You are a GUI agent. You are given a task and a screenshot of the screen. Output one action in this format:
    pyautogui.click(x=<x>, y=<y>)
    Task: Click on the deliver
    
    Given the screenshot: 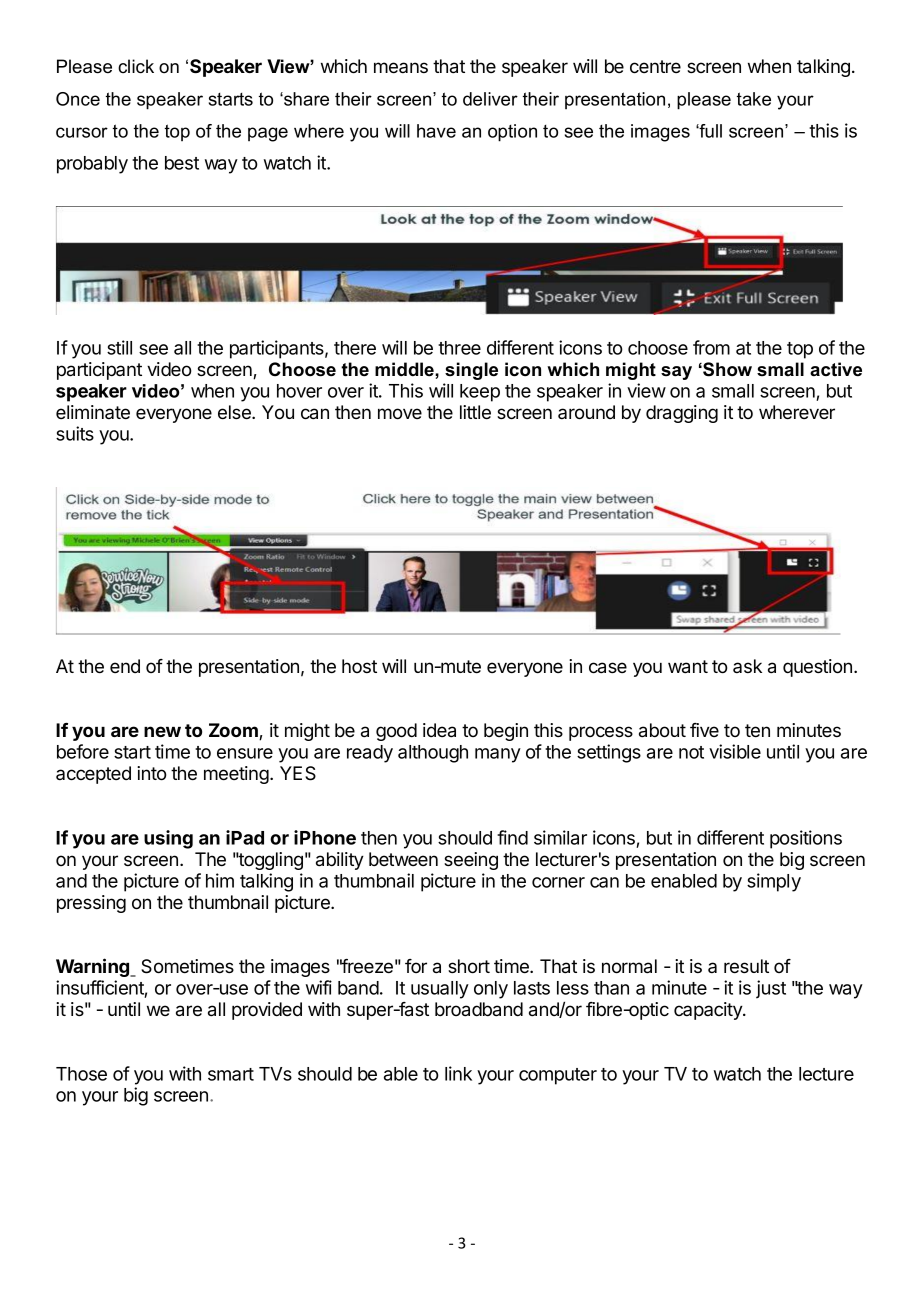 What is the action you would take?
    pyautogui.click(x=490, y=99)
